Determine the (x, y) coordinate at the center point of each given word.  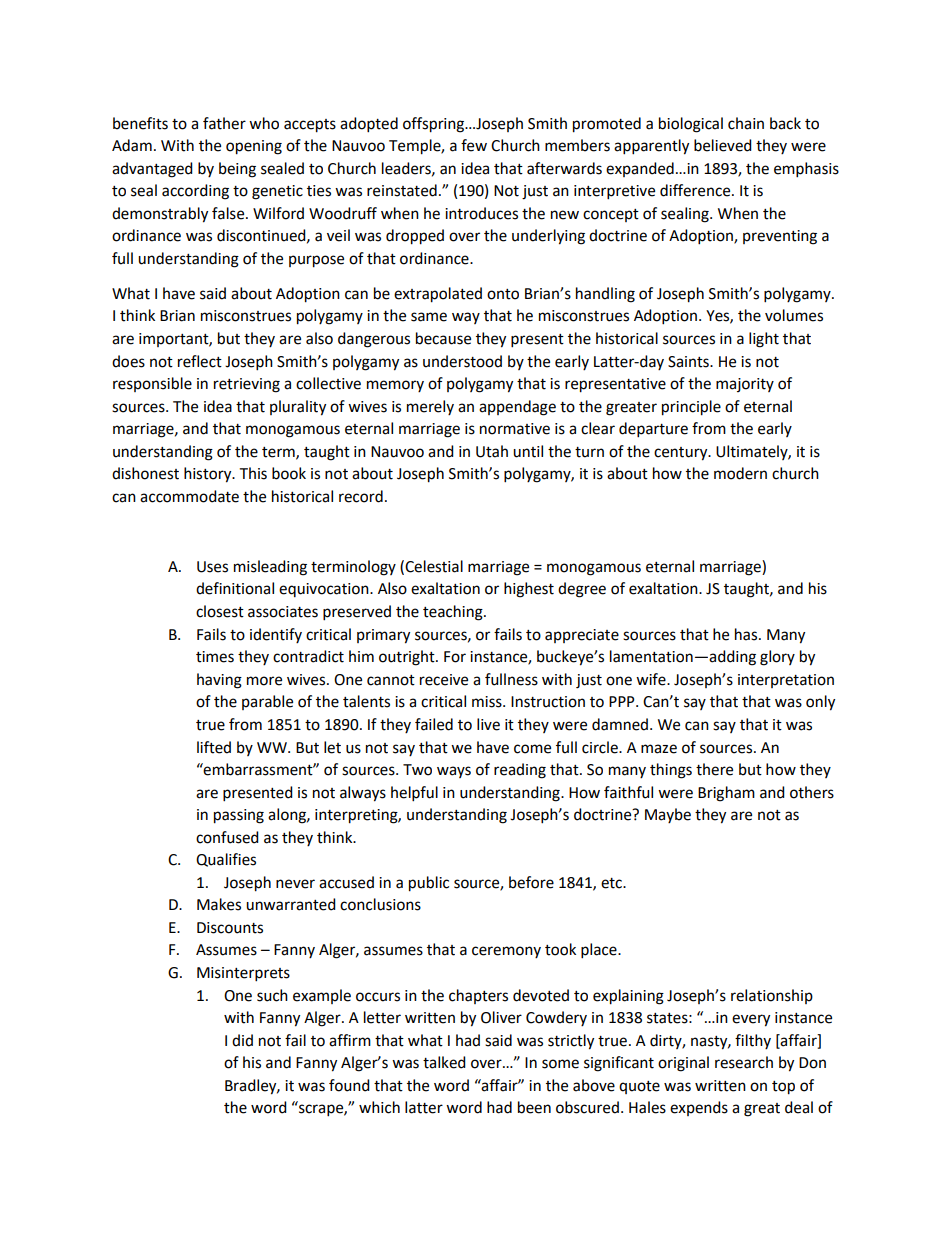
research (744, 1062)
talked (444, 1062)
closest (220, 611)
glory (777, 658)
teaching (454, 613)
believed (723, 145)
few (474, 145)
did (242, 1040)
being (237, 170)
